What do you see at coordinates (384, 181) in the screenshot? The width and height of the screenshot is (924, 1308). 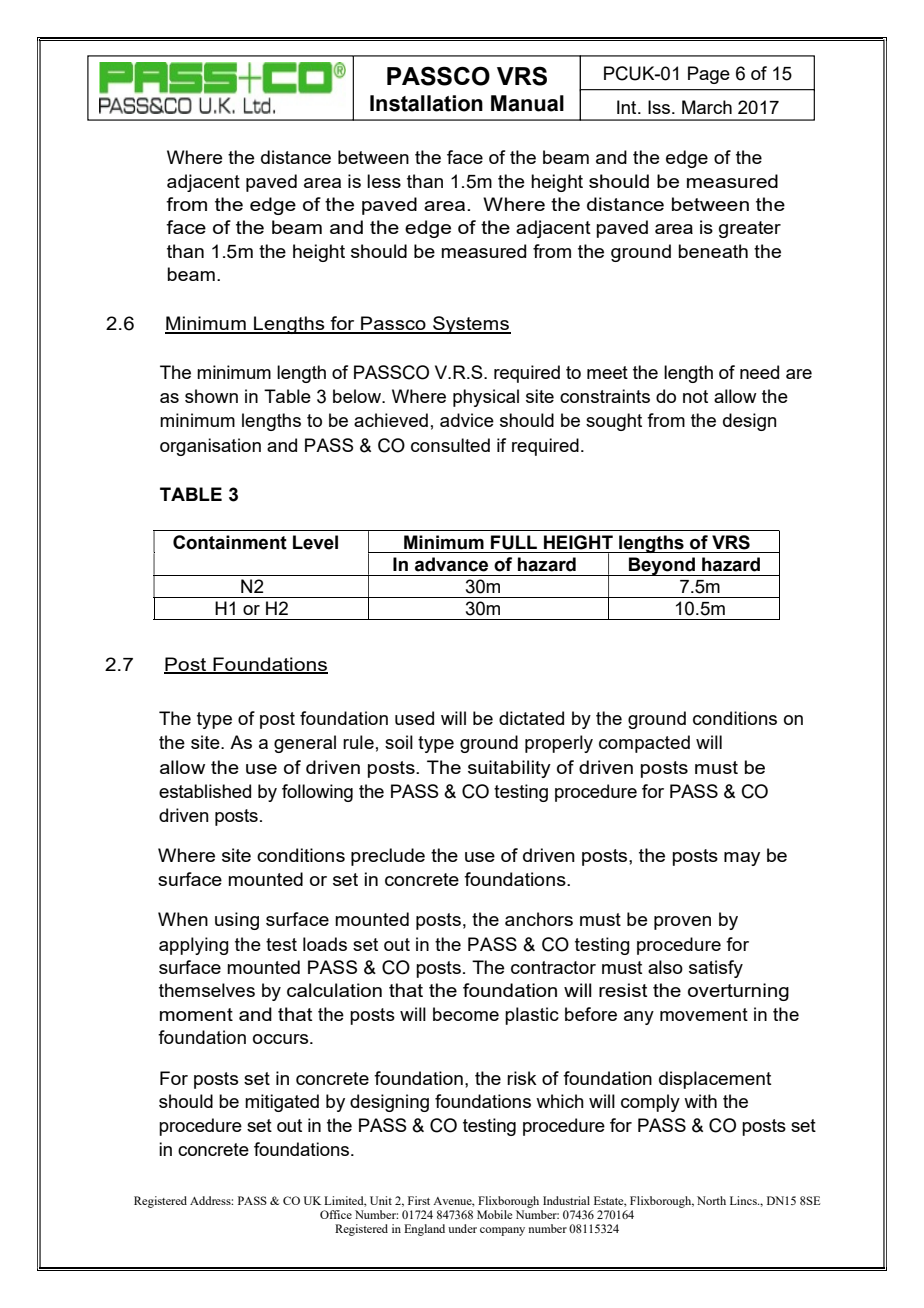 I see `less` at bounding box center [384, 181].
